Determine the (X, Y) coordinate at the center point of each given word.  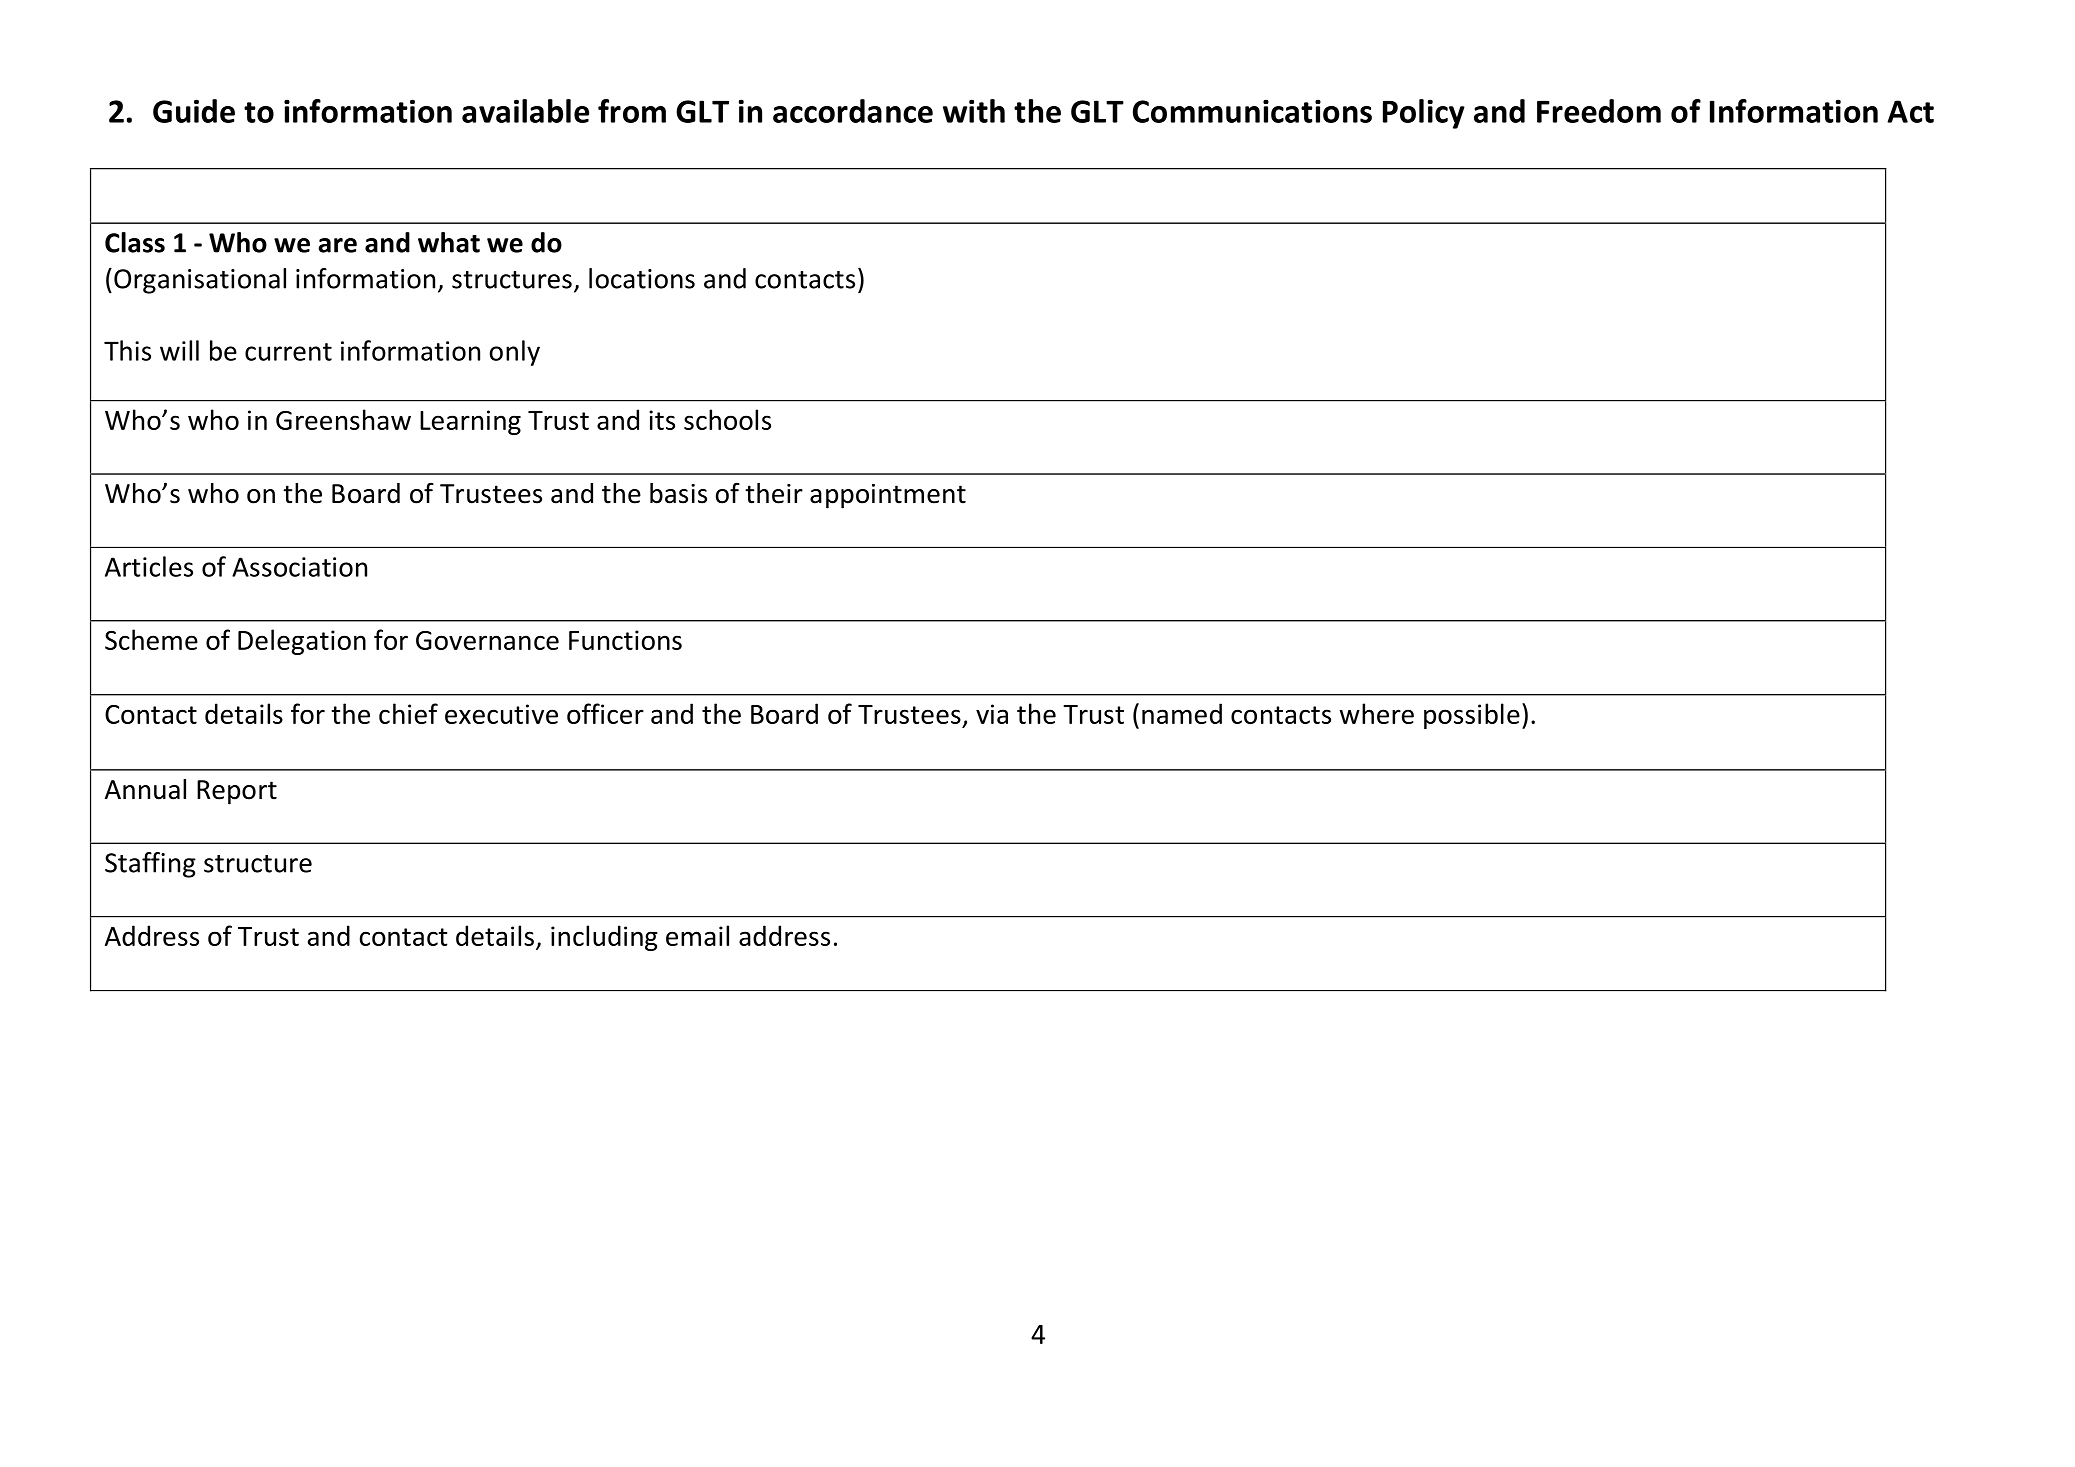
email (697, 935)
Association (299, 567)
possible (1472, 716)
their (774, 493)
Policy (1424, 114)
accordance (853, 111)
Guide (194, 111)
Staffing (150, 865)
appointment (888, 496)
